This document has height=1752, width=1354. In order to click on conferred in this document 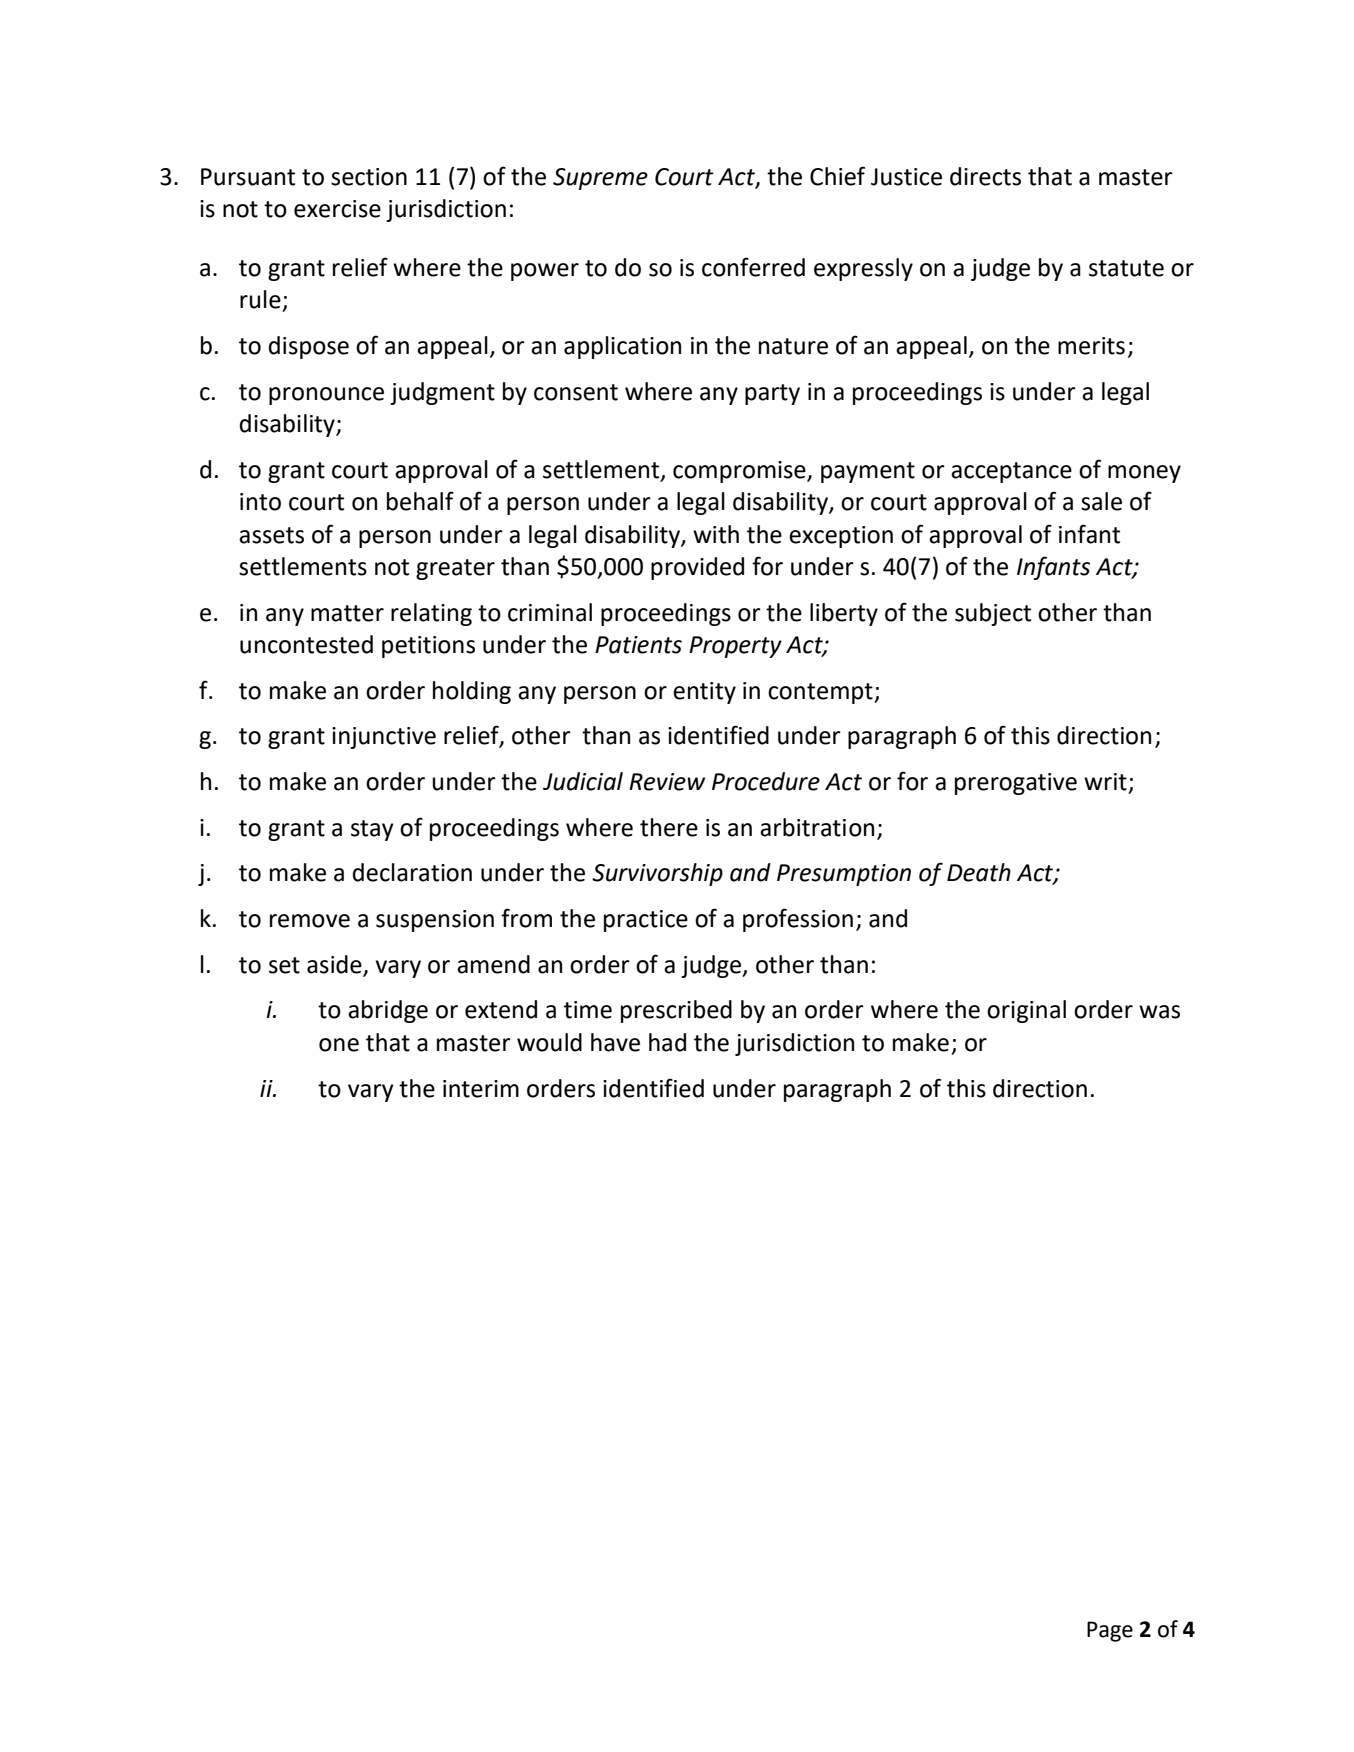, I will do `click(753, 267)`.
